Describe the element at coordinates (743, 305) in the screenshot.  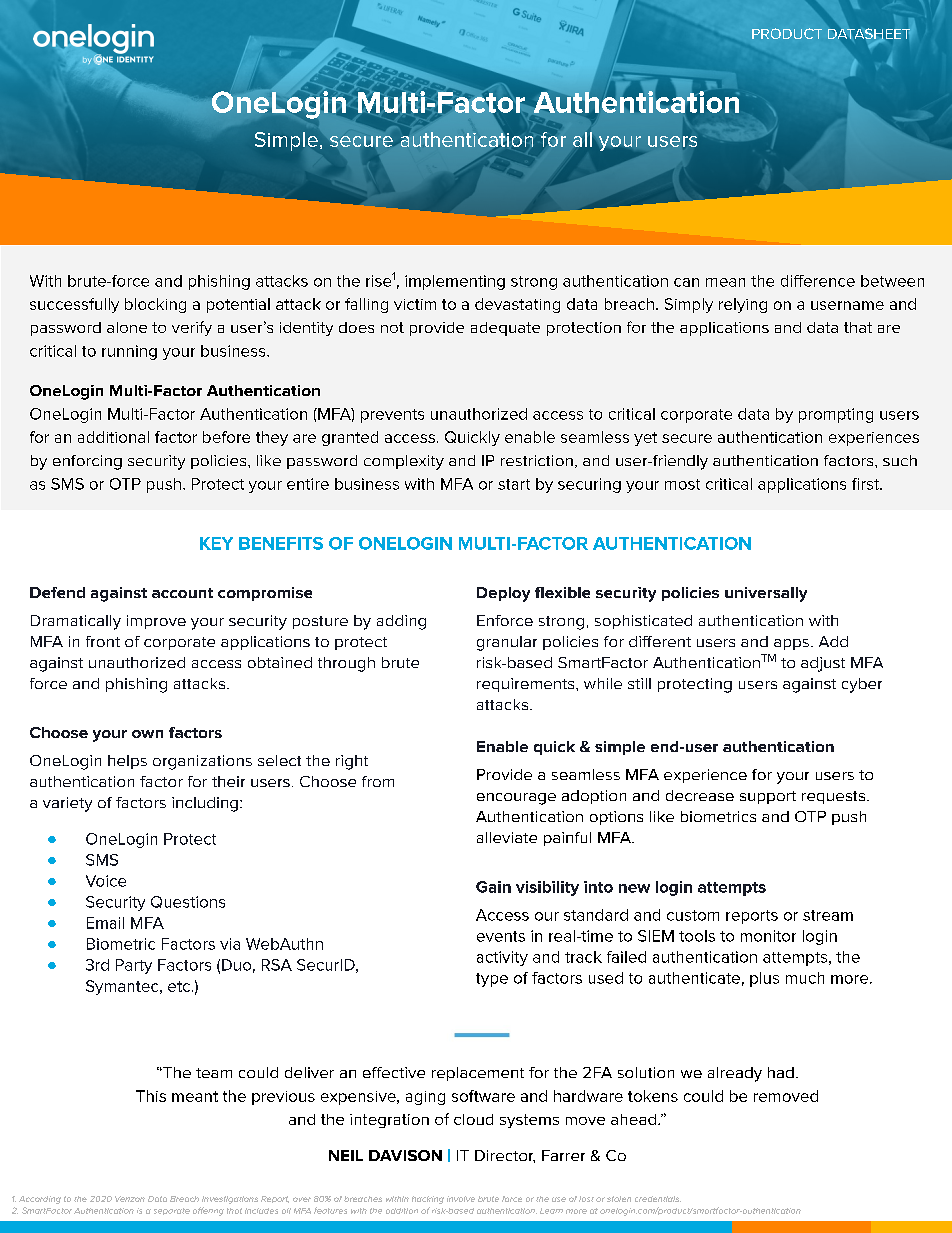
I see `relying` at that location.
